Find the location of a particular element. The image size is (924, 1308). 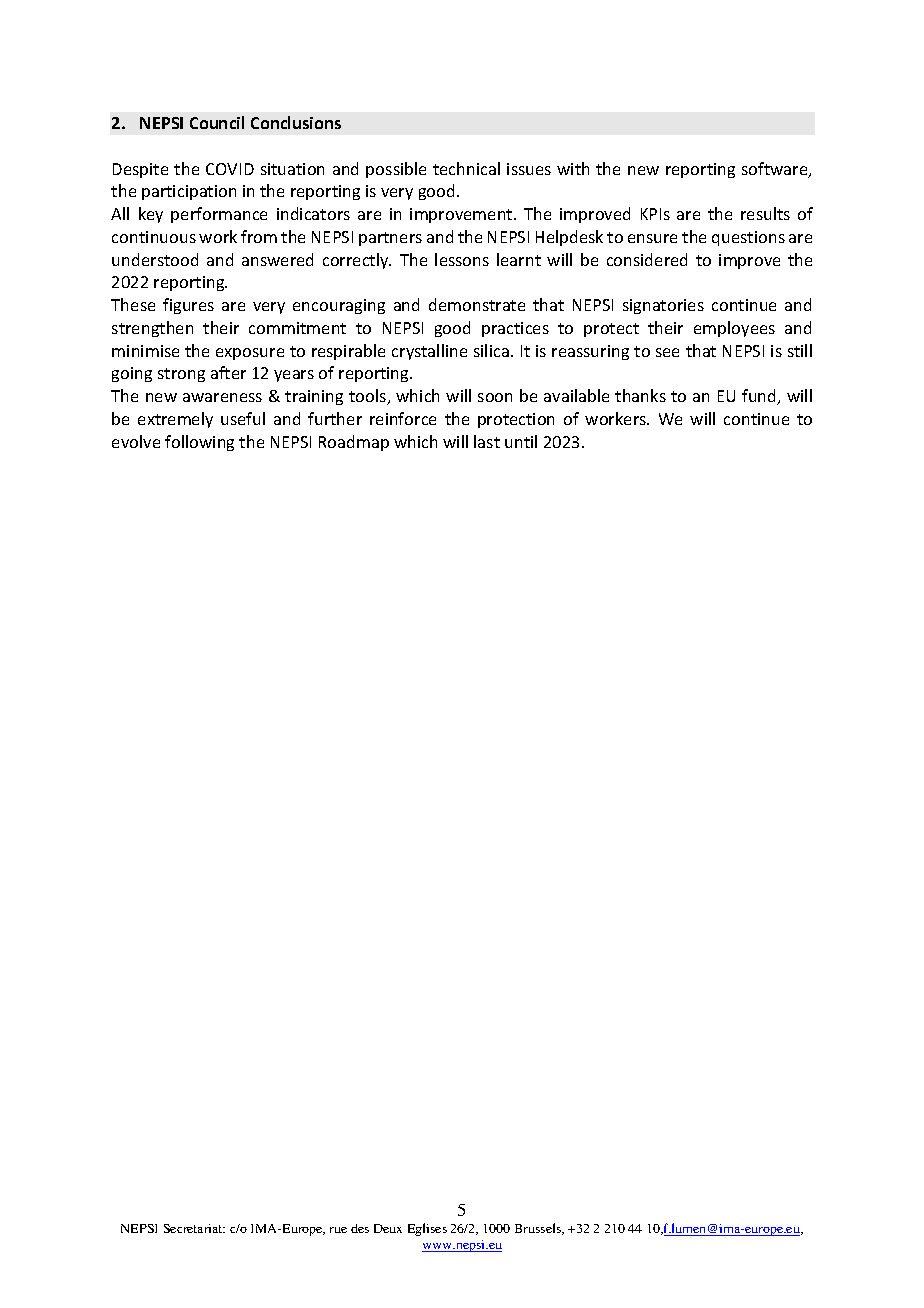

COVID is located at coordinates (230, 169).
